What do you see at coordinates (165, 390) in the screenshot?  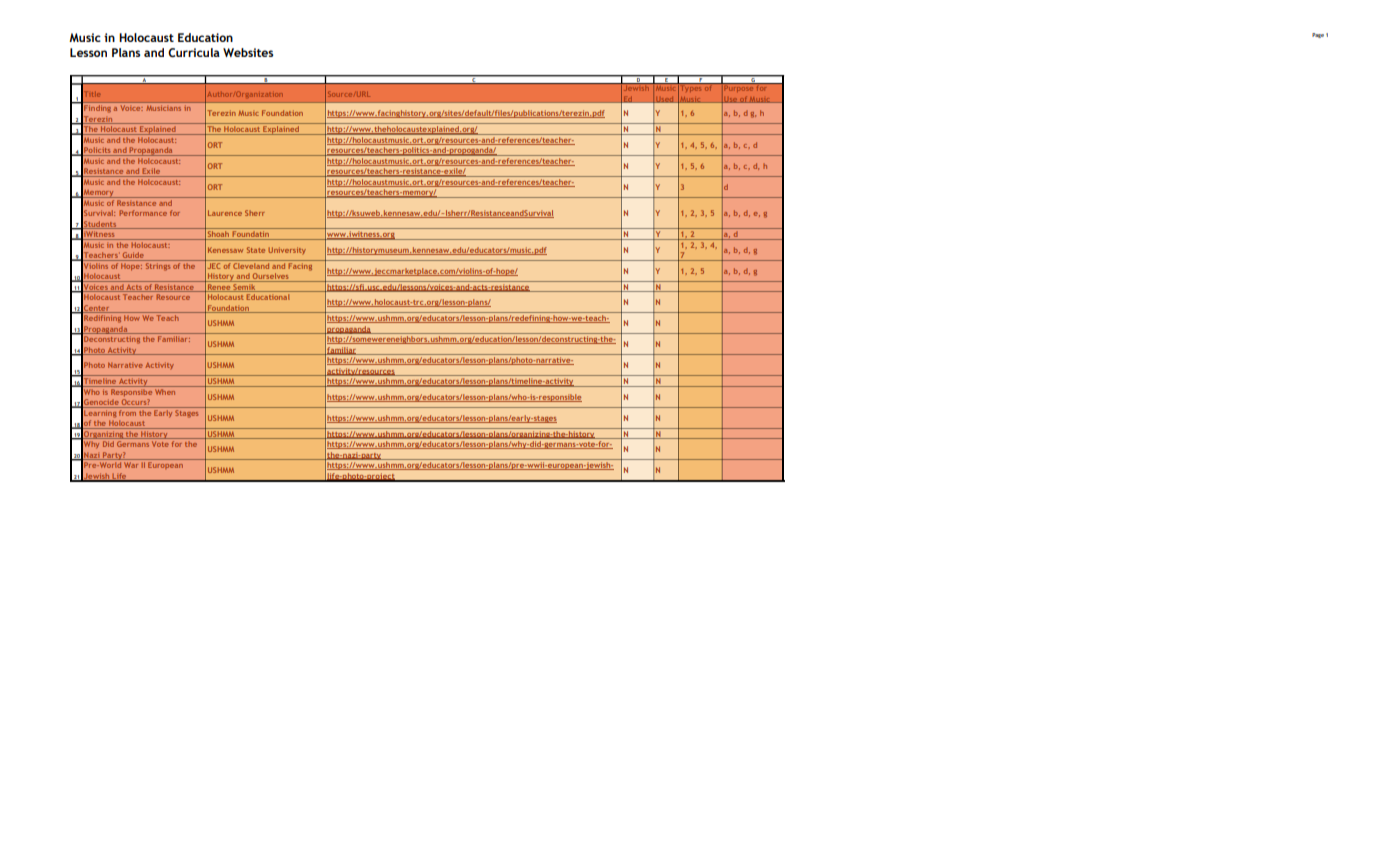 I see `When` at bounding box center [165, 390].
